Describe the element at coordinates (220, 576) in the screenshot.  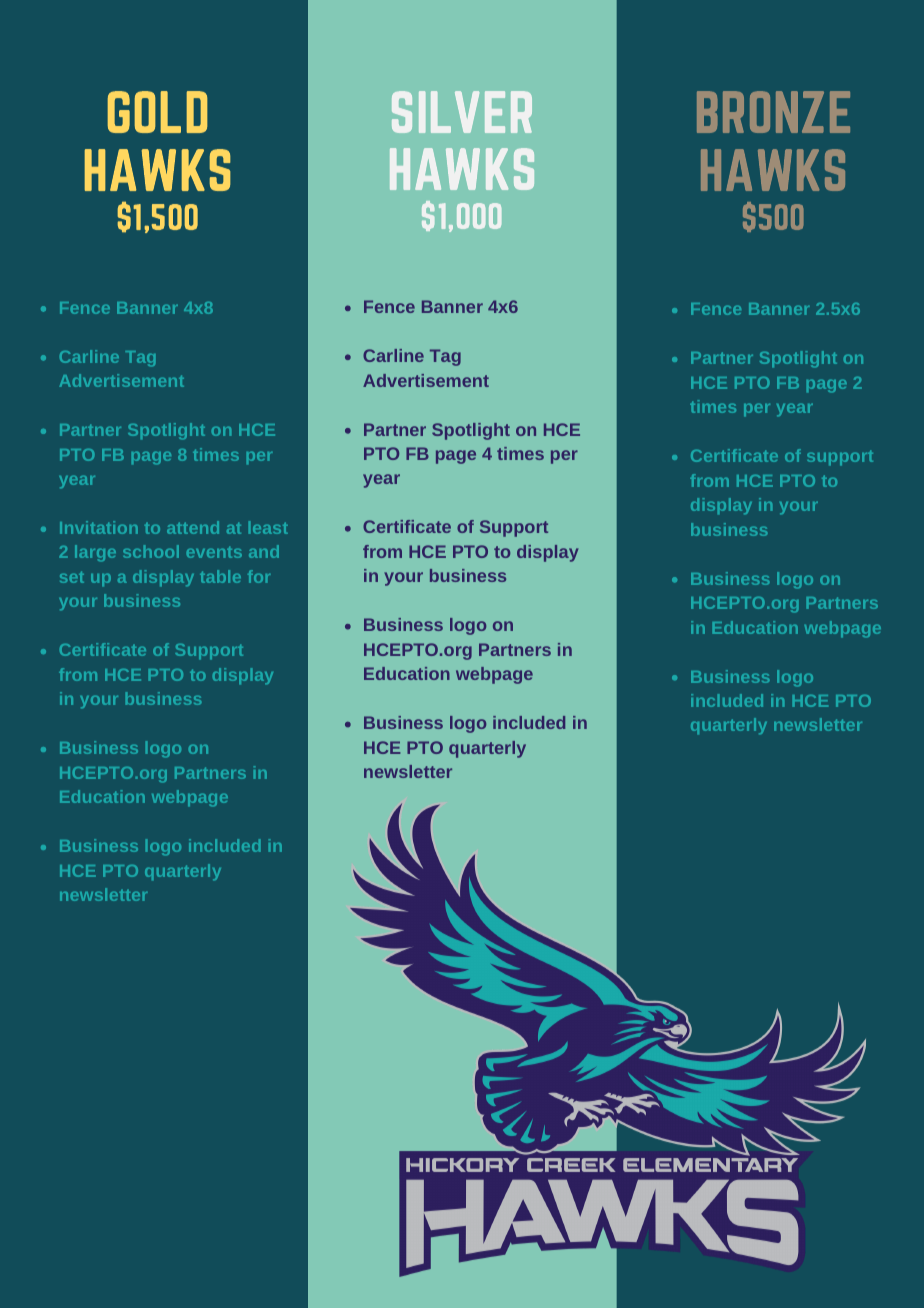
I see `table` at that location.
